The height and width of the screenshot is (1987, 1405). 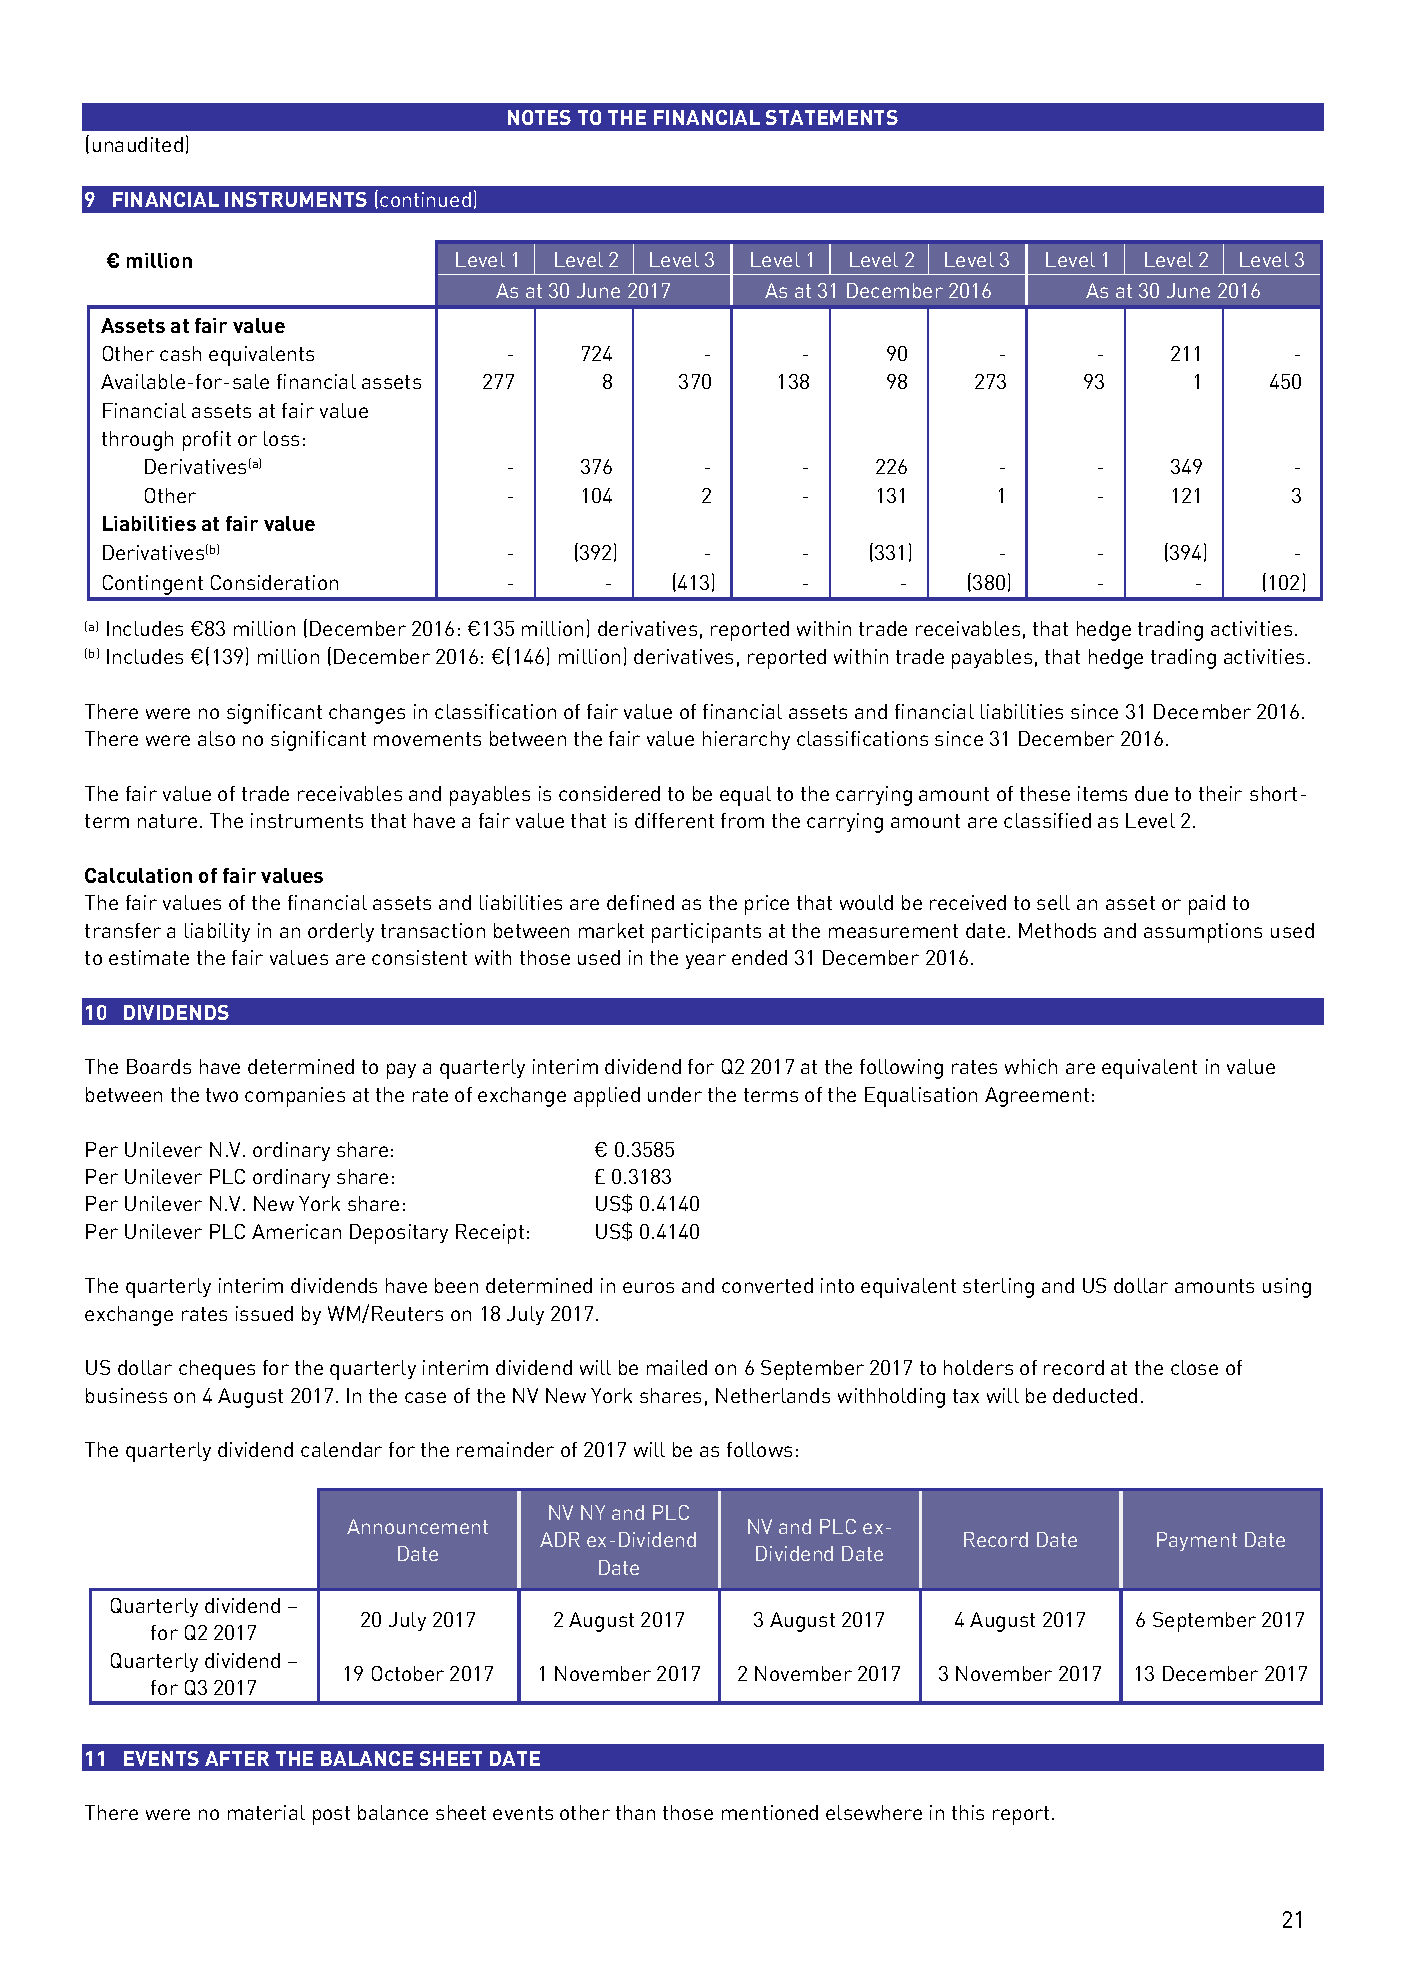 I want to click on year, so click(x=706, y=961).
